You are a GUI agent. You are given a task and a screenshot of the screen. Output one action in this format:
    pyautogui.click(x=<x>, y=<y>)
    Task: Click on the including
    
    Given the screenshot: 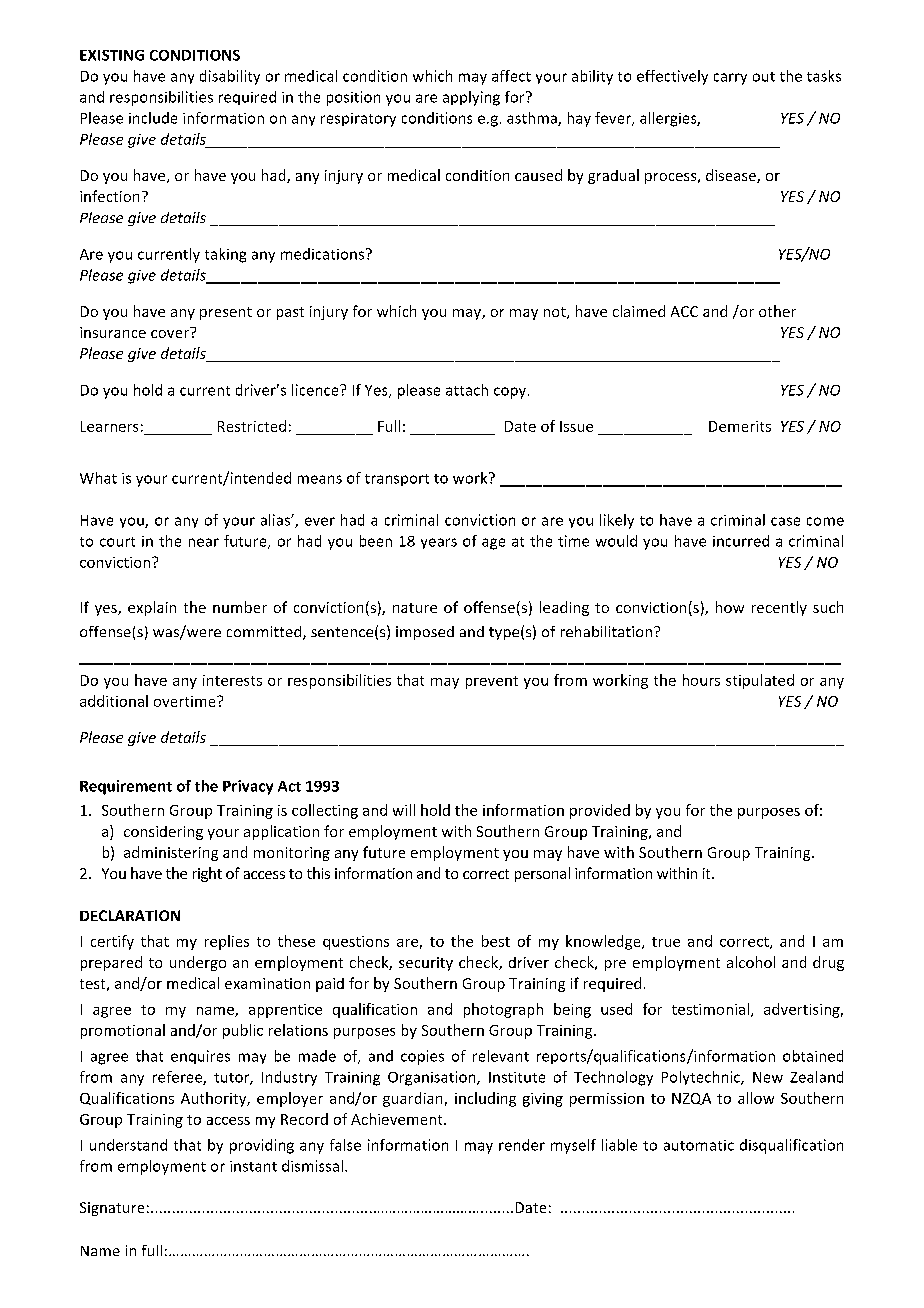 What is the action you would take?
    pyautogui.click(x=485, y=1099)
